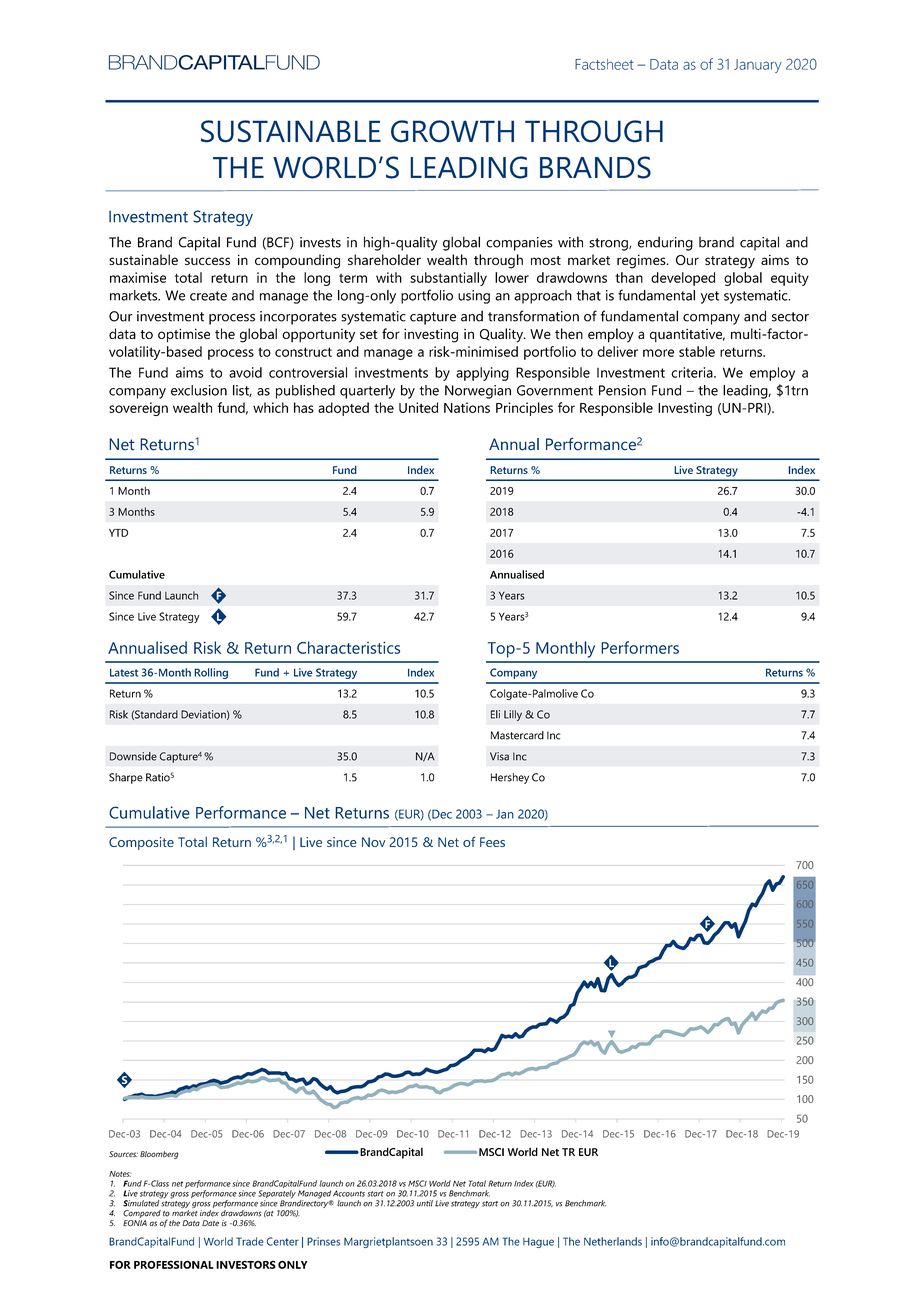  Describe the element at coordinates (210, 1223) in the screenshot. I see `Date` at that location.
